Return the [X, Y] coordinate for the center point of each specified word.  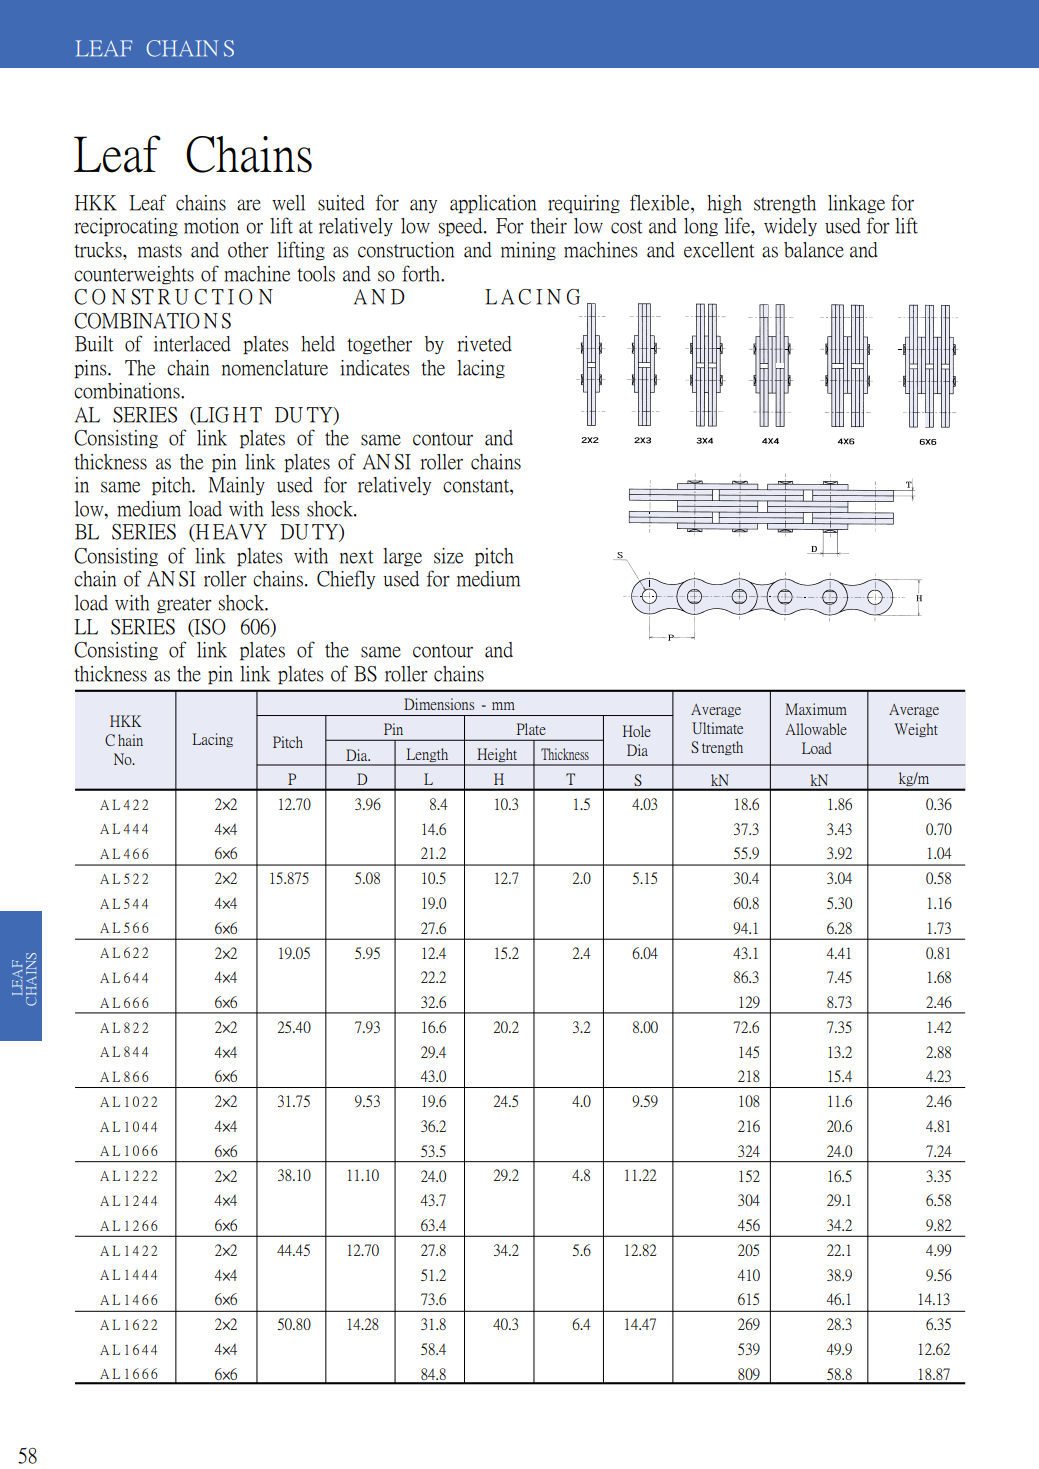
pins [91, 369]
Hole [637, 731]
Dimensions [439, 704]
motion [211, 226]
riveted [484, 344]
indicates [375, 368]
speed [462, 227]
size [448, 556]
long [701, 227]
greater [184, 605]
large [402, 557]
